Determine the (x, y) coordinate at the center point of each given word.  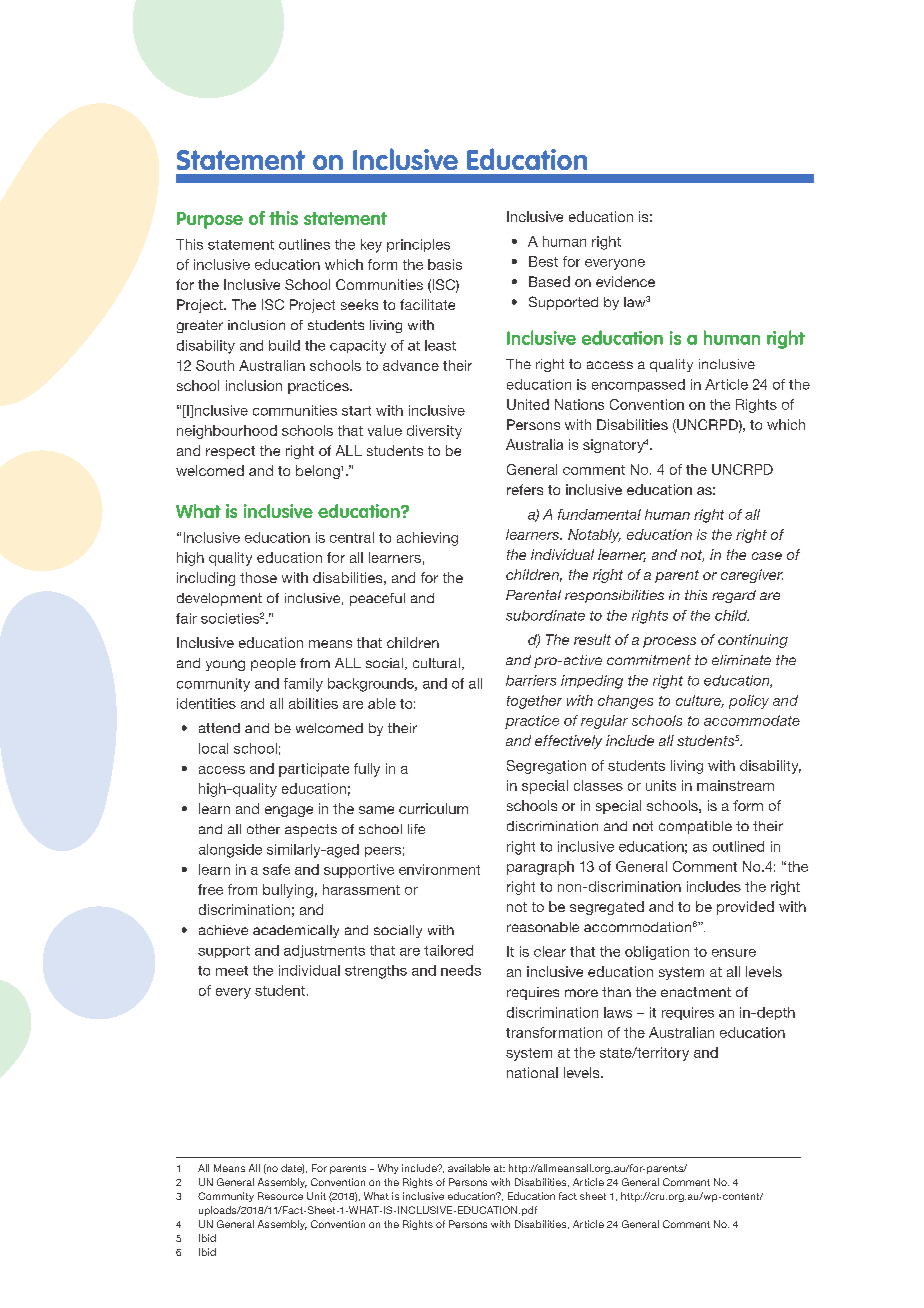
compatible (695, 827)
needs (461, 970)
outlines (304, 244)
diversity (434, 432)
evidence (625, 281)
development (219, 599)
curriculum (433, 808)
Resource (280, 1196)
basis (445, 264)
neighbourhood (227, 432)
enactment (696, 992)
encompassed (638, 385)
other (263, 829)
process (669, 642)
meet (232, 971)
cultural (436, 663)
